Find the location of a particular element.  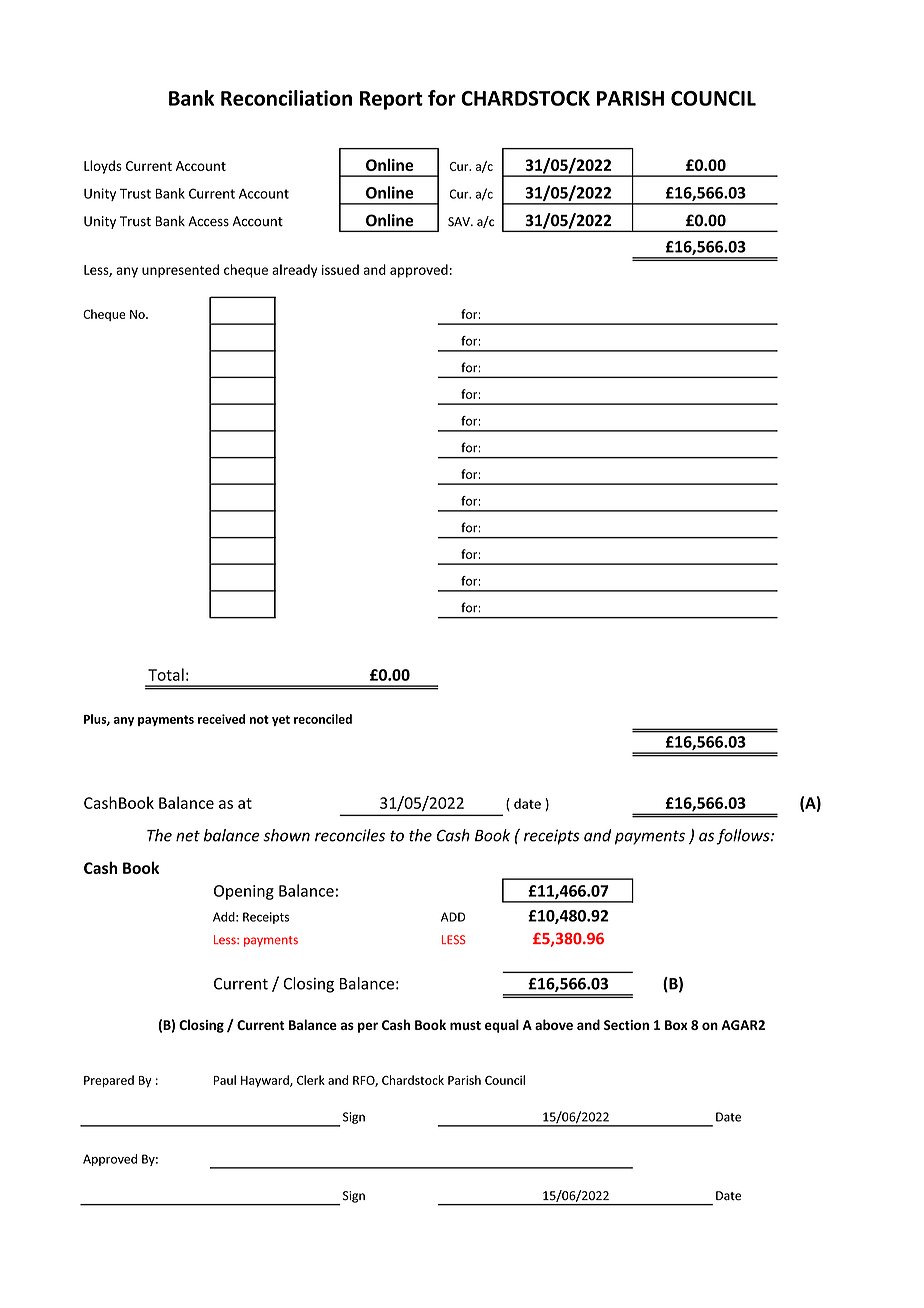

follows is located at coordinates (744, 837).
